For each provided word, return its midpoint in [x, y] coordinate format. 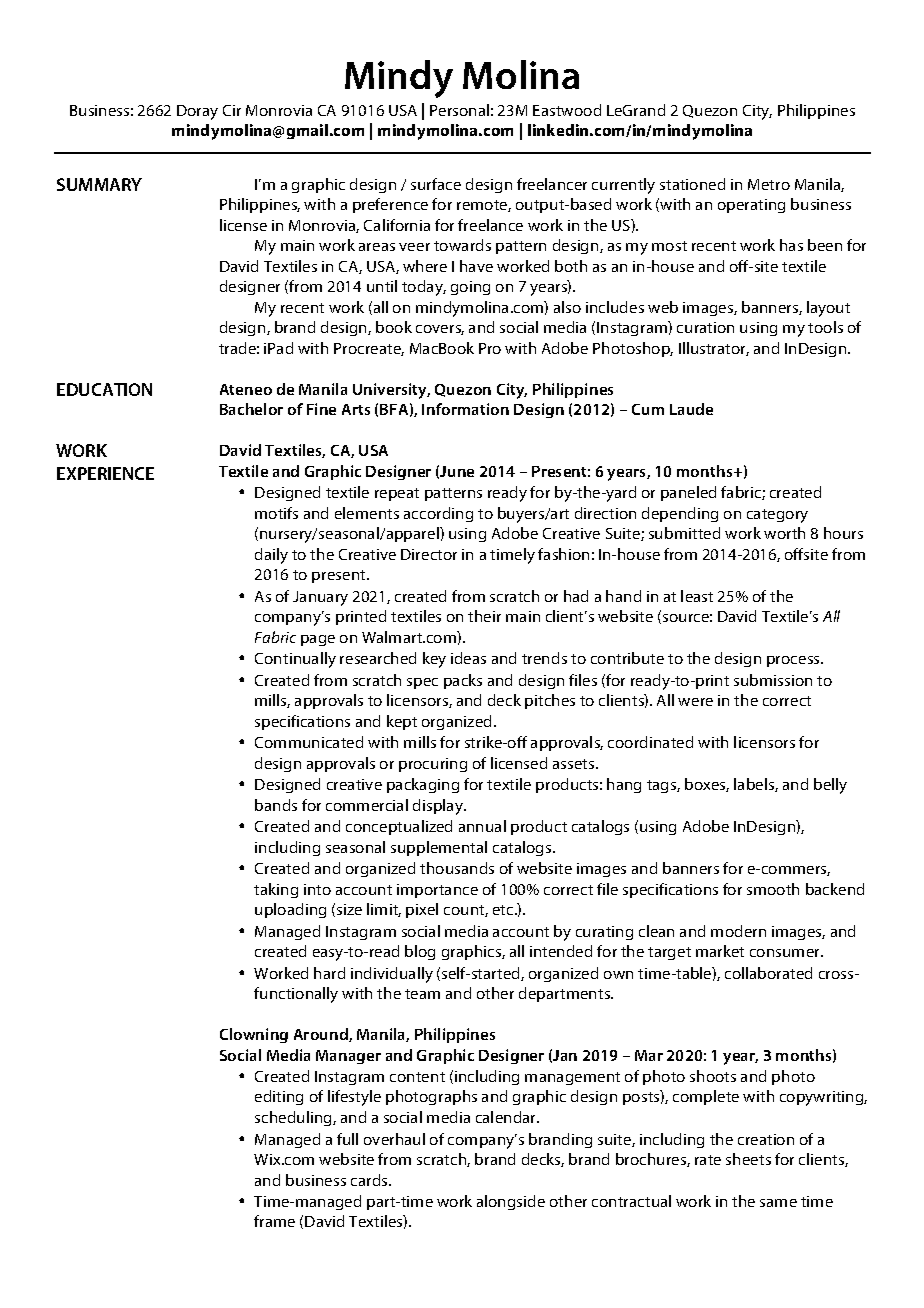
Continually [295, 660]
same [778, 1203]
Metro [769, 184]
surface [436, 184]
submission [773, 680]
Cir [232, 110]
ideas [468, 658]
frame [274, 1221]
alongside [511, 1202]
